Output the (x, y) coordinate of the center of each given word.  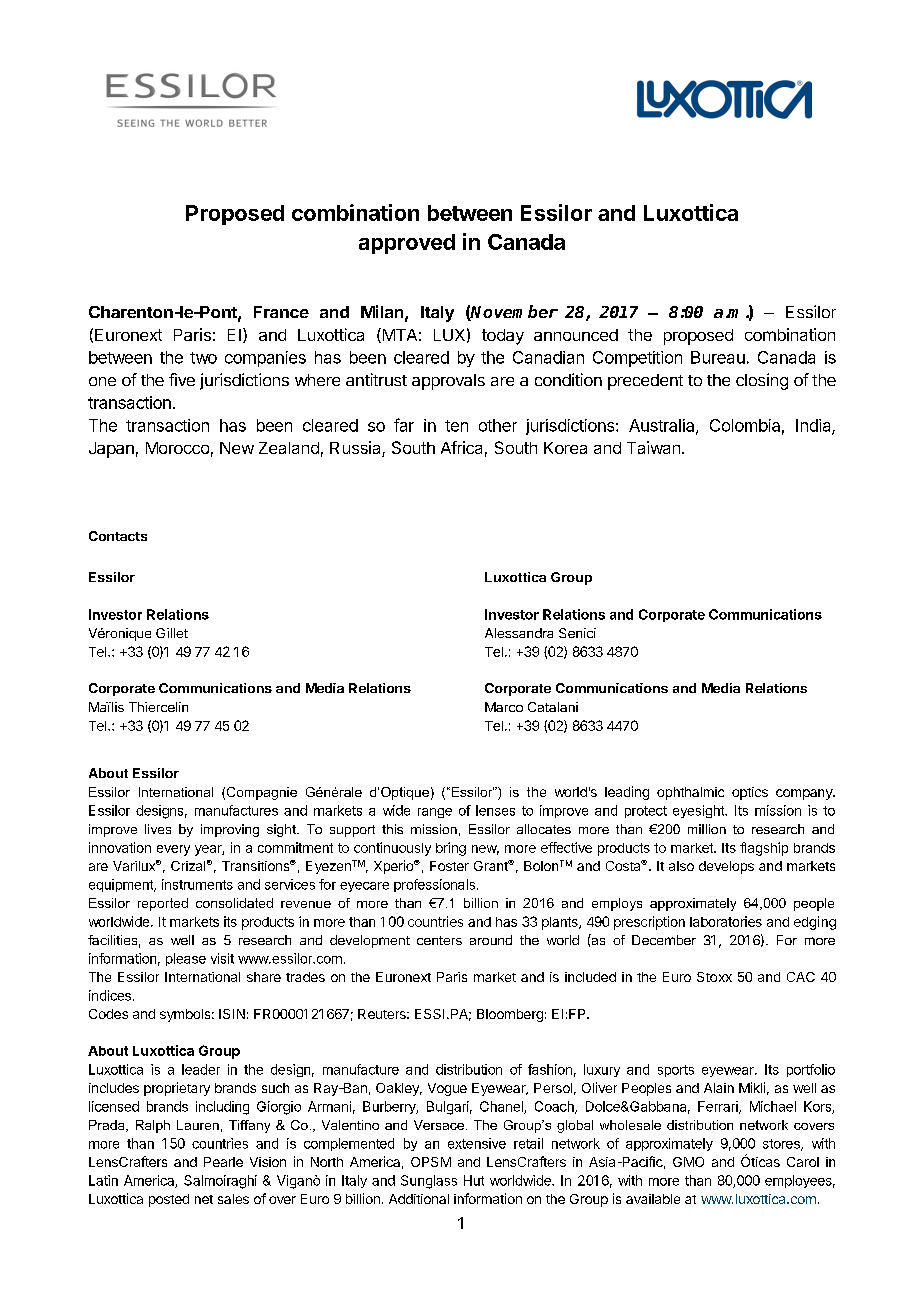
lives (158, 829)
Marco (504, 707)
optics (750, 793)
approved (407, 244)
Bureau (718, 357)
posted (169, 1200)
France (281, 312)
